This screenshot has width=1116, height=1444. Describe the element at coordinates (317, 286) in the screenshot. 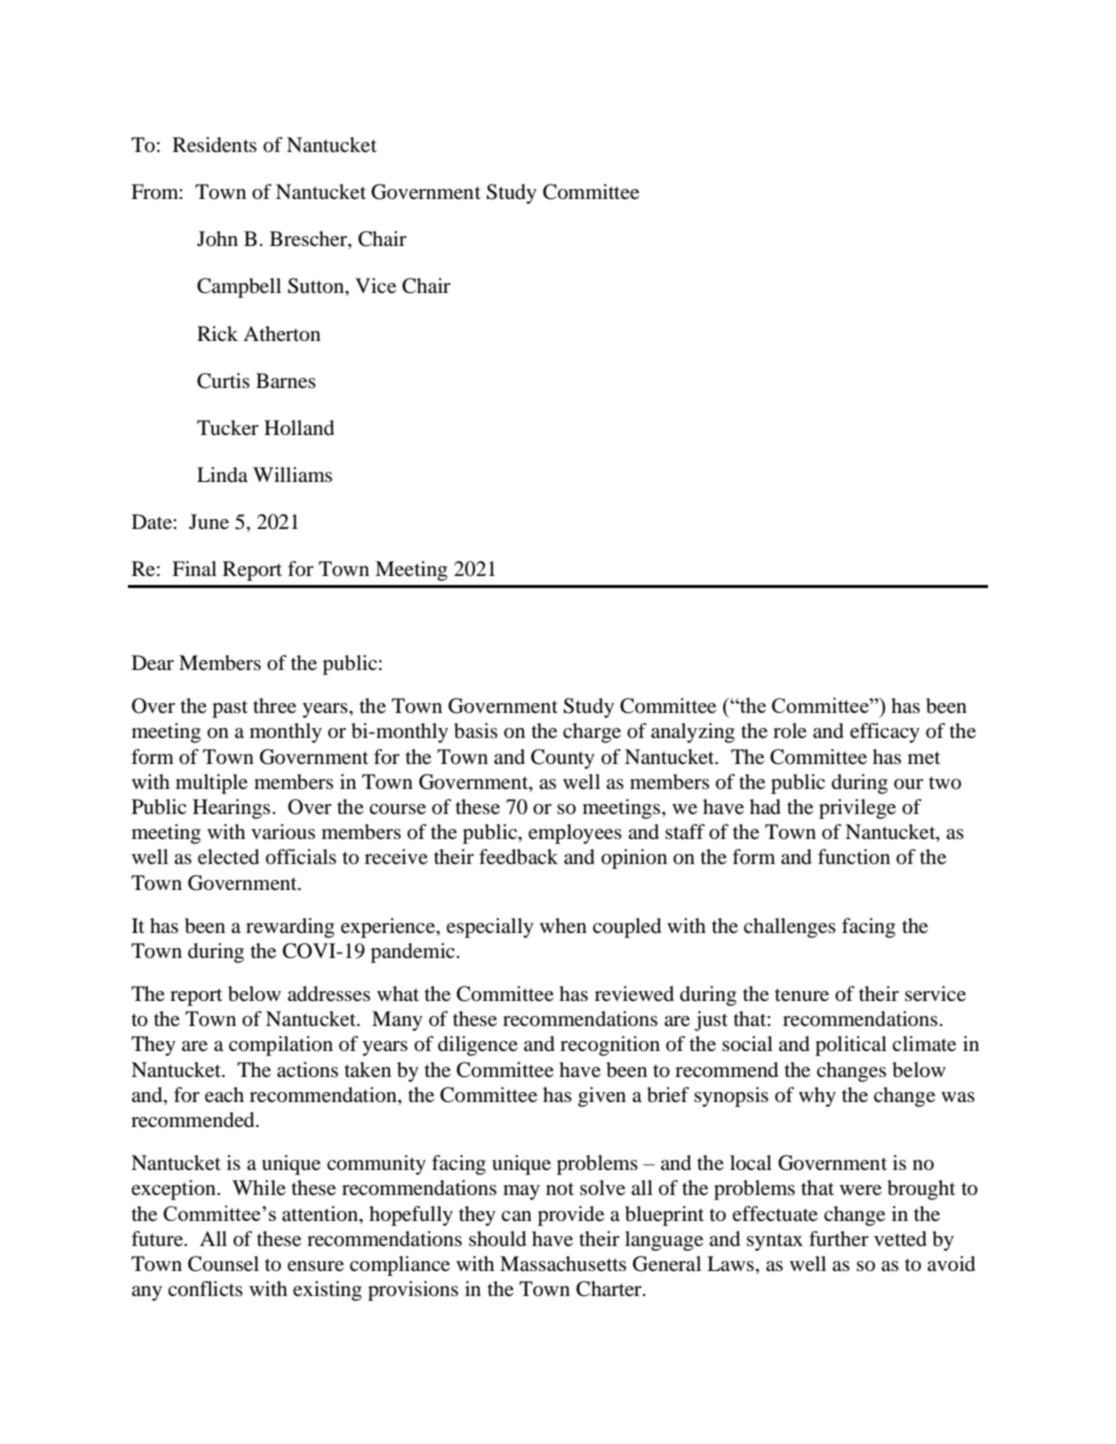

I see `Sutton` at that location.
